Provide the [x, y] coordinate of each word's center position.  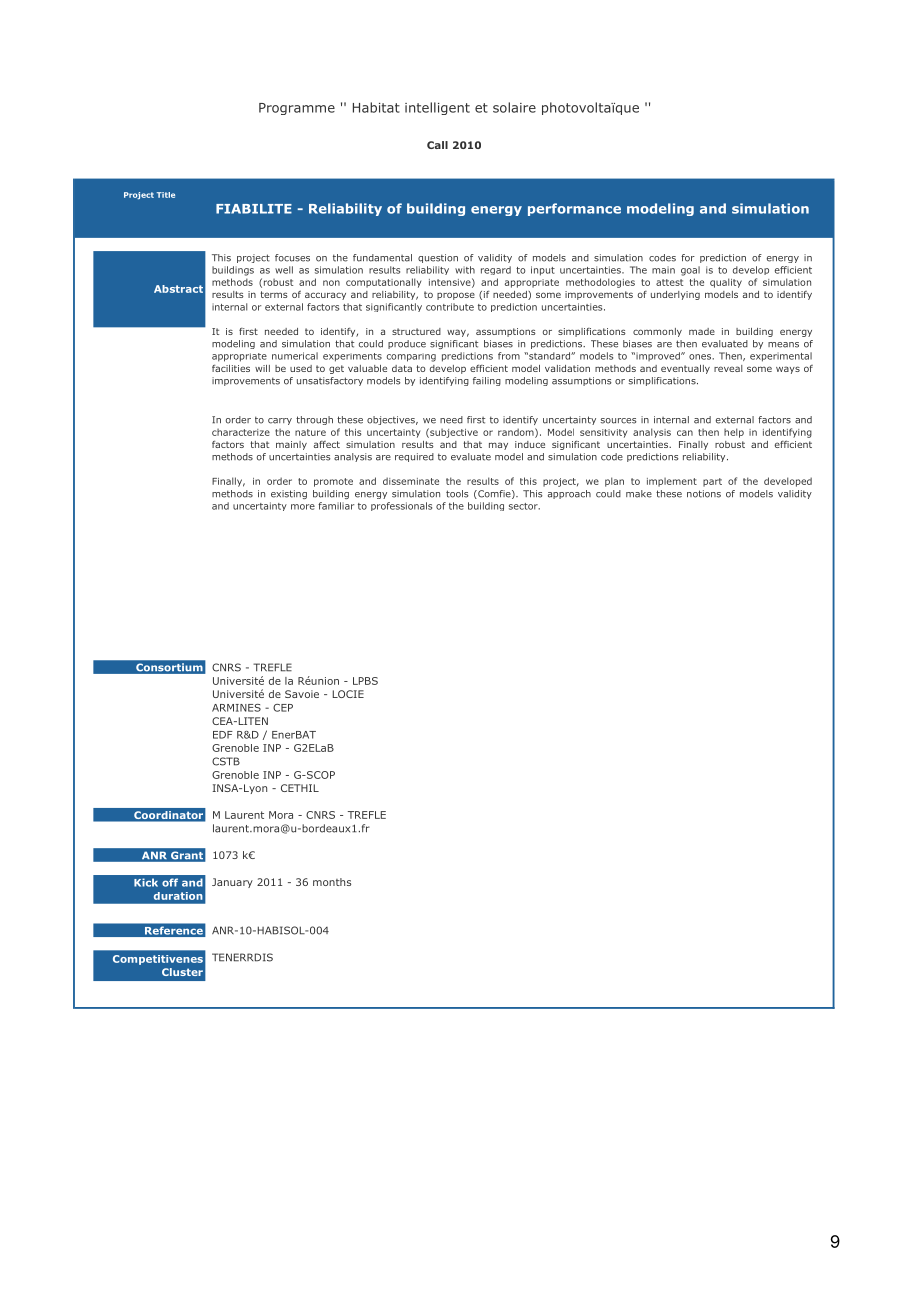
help [734, 433]
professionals [401, 506]
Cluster [182, 972]
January [232, 883]
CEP [283, 708]
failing [487, 381]
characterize [241, 432]
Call [437, 145]
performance [574, 209]
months [332, 882]
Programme [297, 109]
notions [704, 494]
